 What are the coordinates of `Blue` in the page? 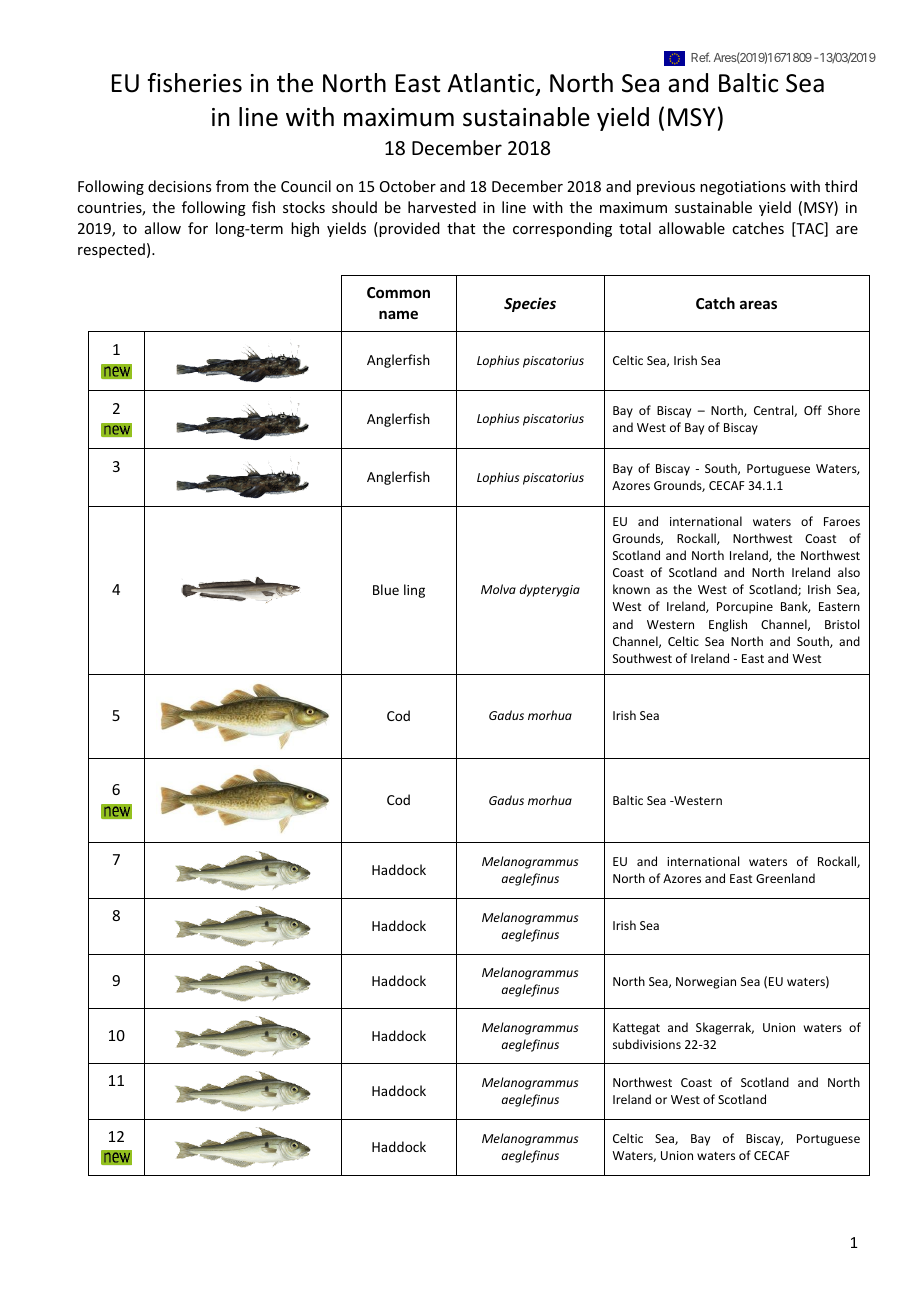 It's located at (386, 589).
